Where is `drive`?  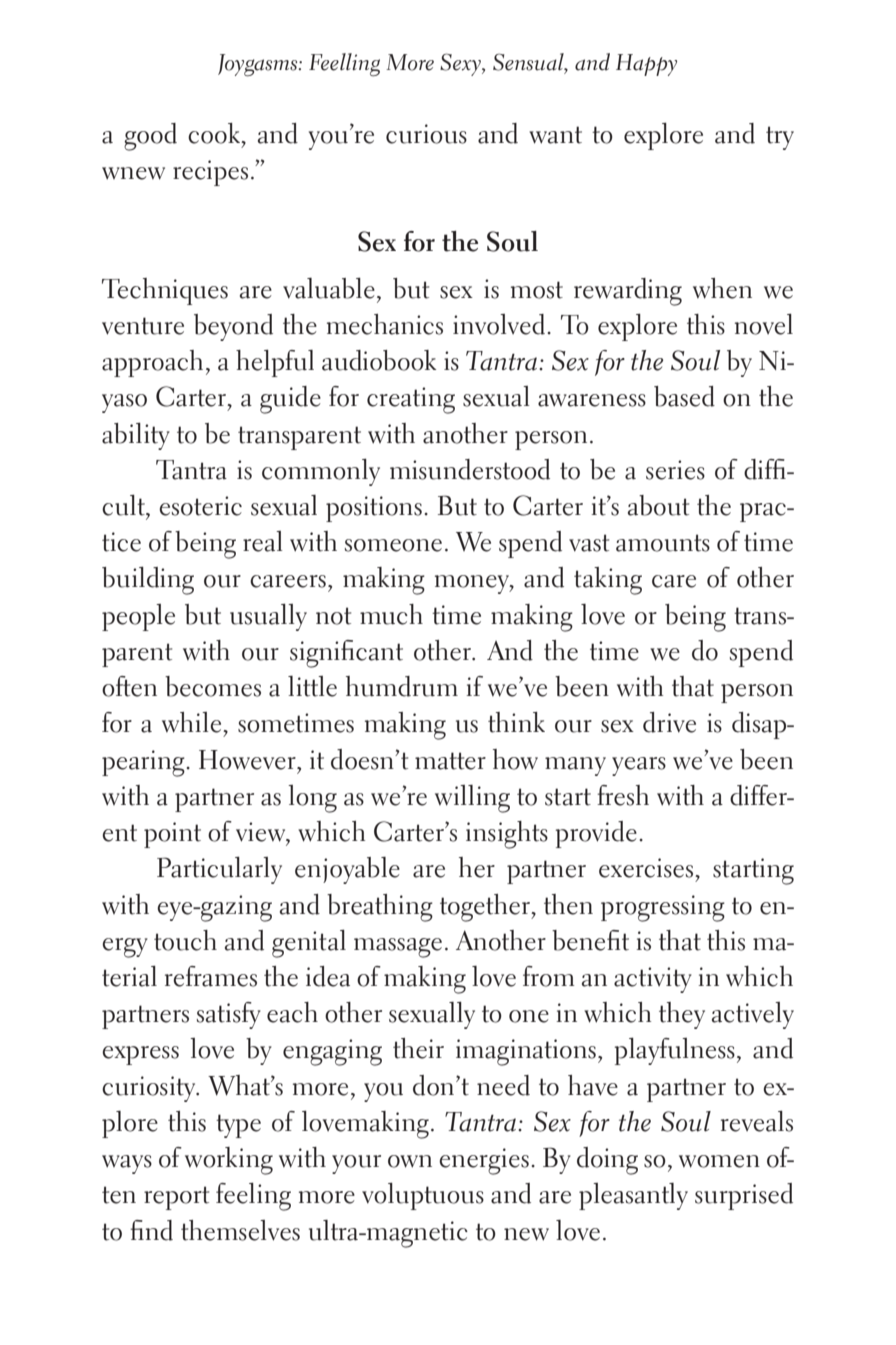
drive is located at coordinates (669, 722).
